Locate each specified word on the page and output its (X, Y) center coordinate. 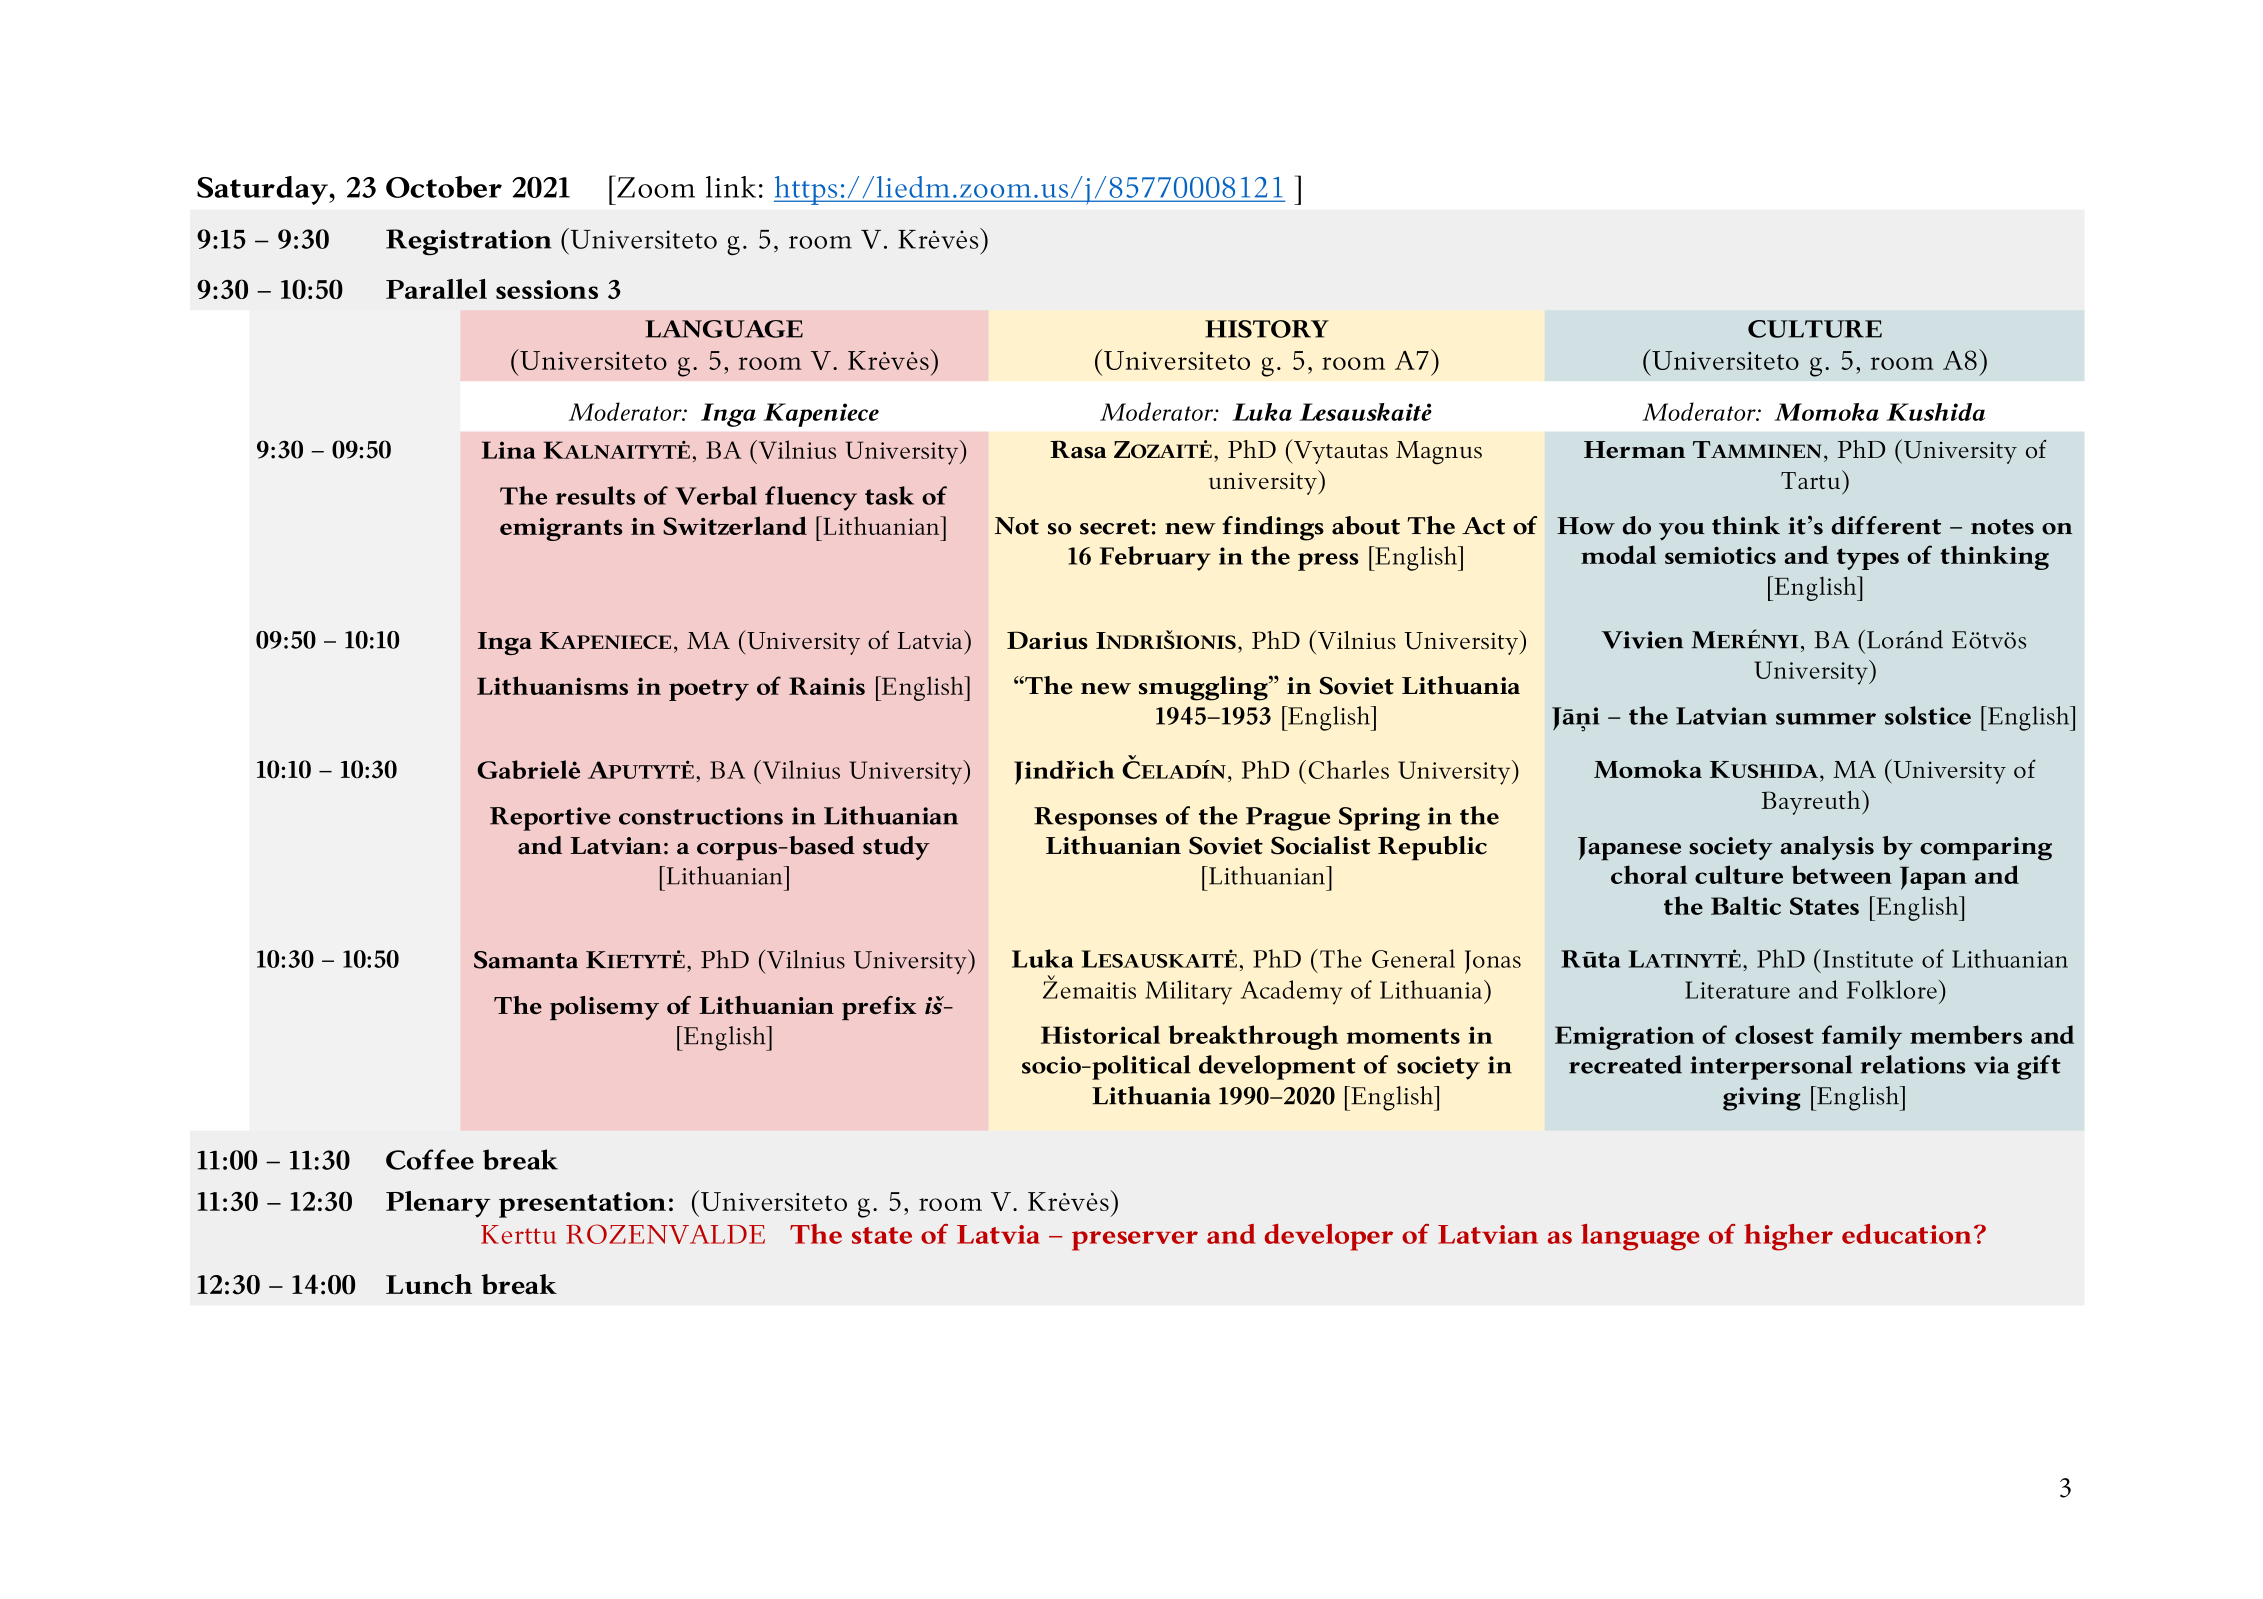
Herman (1634, 450)
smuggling (1204, 688)
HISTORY (1267, 329)
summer (1826, 719)
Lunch (429, 1284)
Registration (468, 242)
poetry (709, 690)
